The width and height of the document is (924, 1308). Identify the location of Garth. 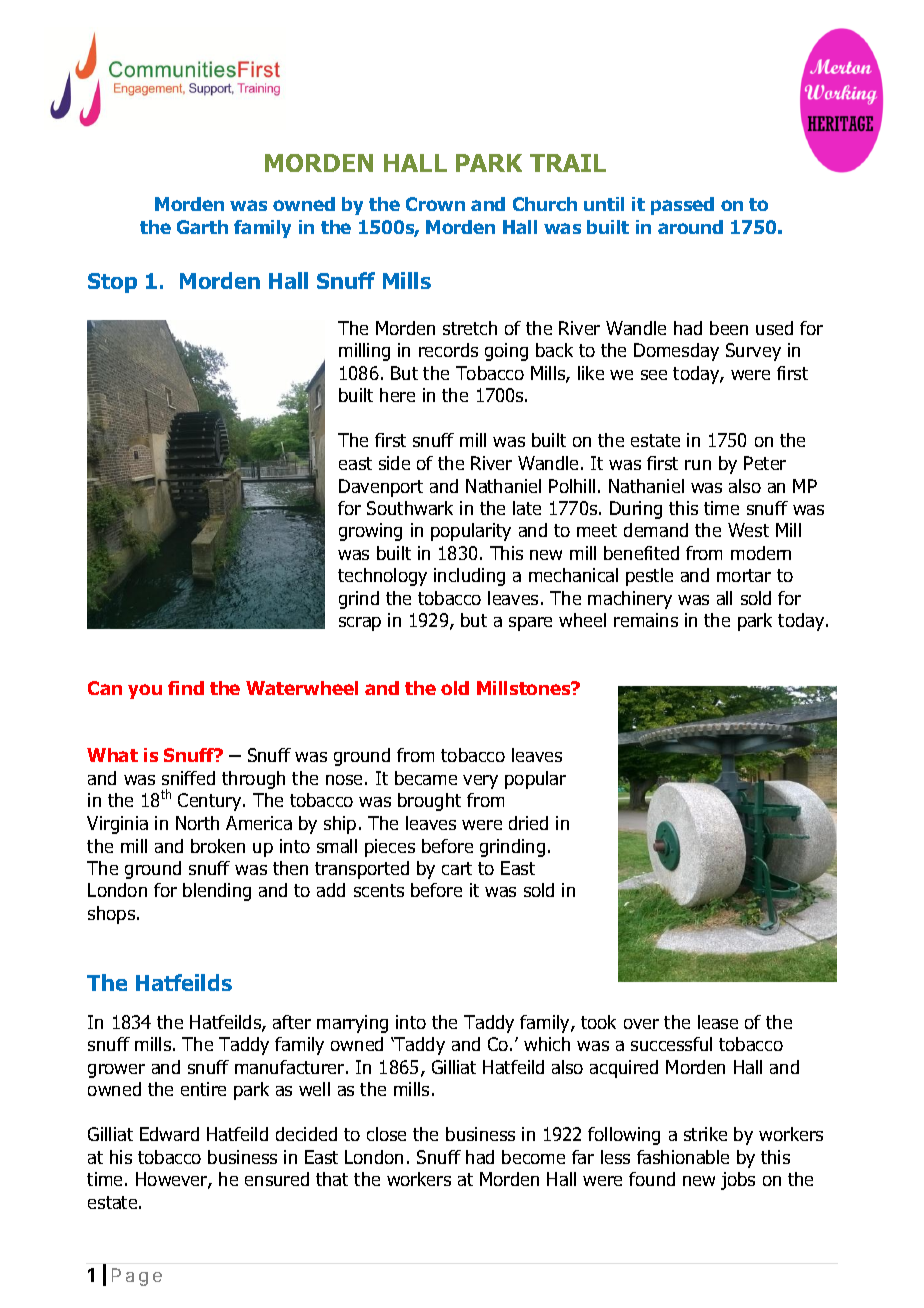
(202, 227).
